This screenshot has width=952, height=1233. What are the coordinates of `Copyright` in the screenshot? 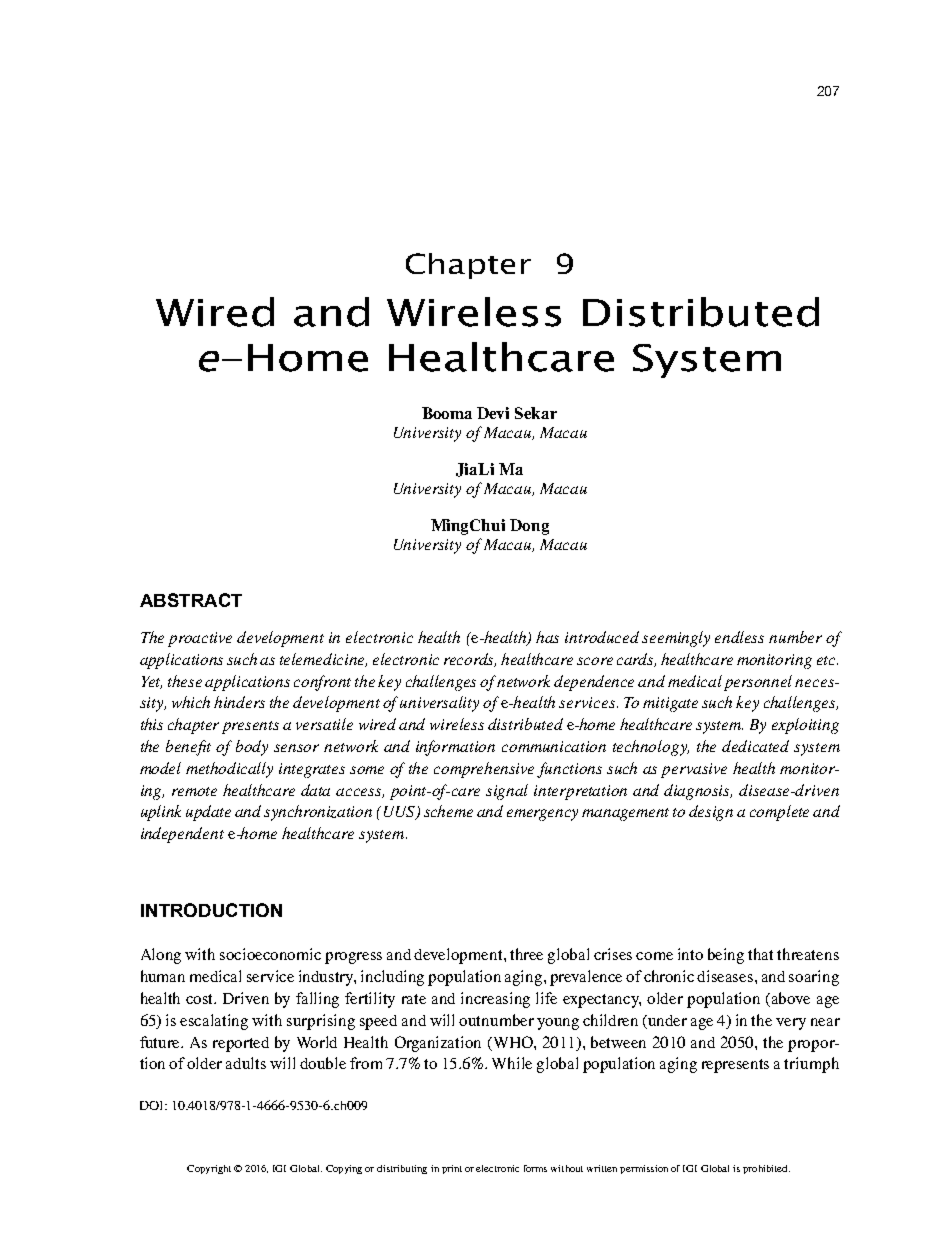 It's located at (209, 1169).
